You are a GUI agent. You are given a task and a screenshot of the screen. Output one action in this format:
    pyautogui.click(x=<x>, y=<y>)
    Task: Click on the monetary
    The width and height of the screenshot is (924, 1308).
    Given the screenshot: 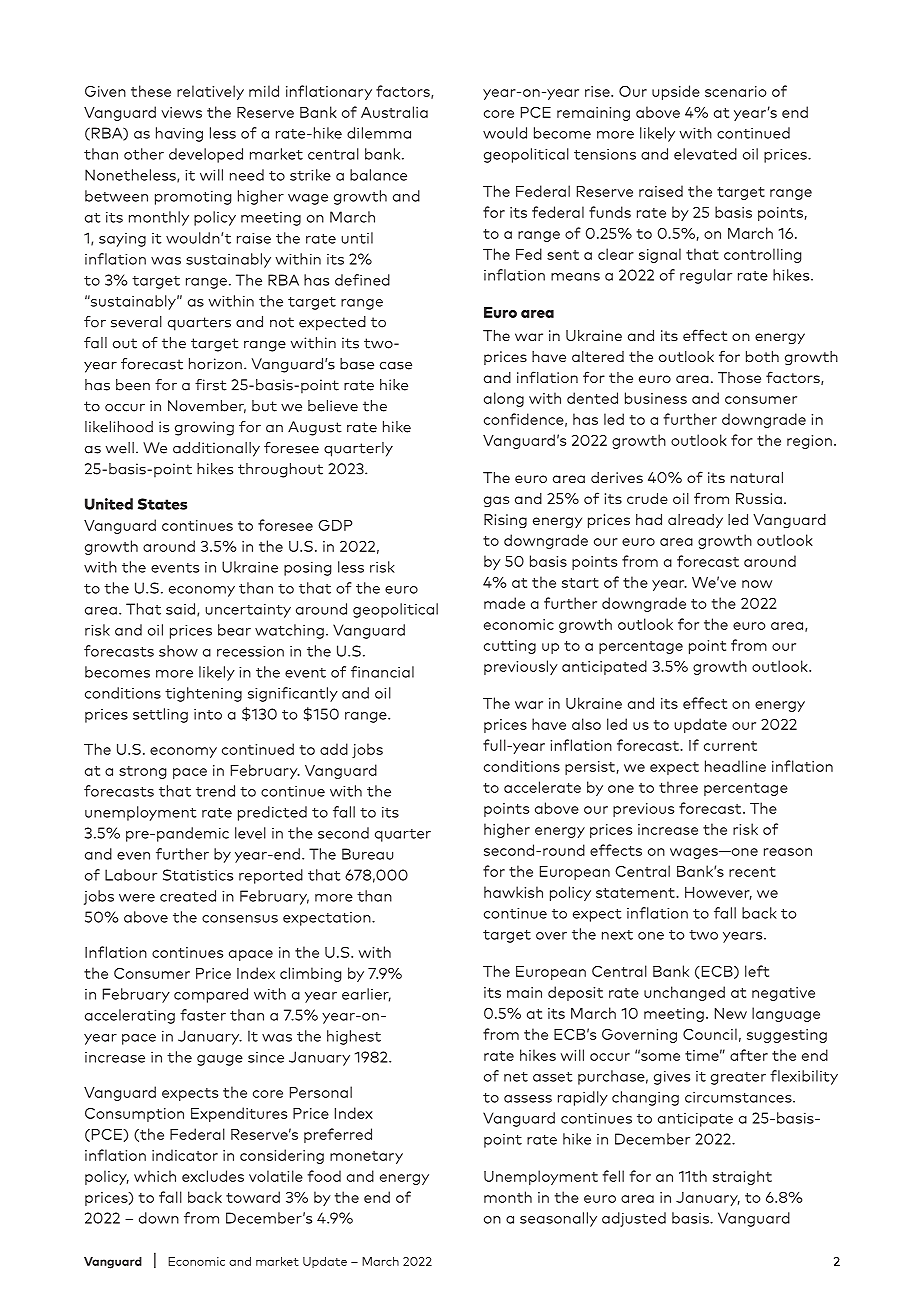 What is the action you would take?
    pyautogui.click(x=366, y=1157)
